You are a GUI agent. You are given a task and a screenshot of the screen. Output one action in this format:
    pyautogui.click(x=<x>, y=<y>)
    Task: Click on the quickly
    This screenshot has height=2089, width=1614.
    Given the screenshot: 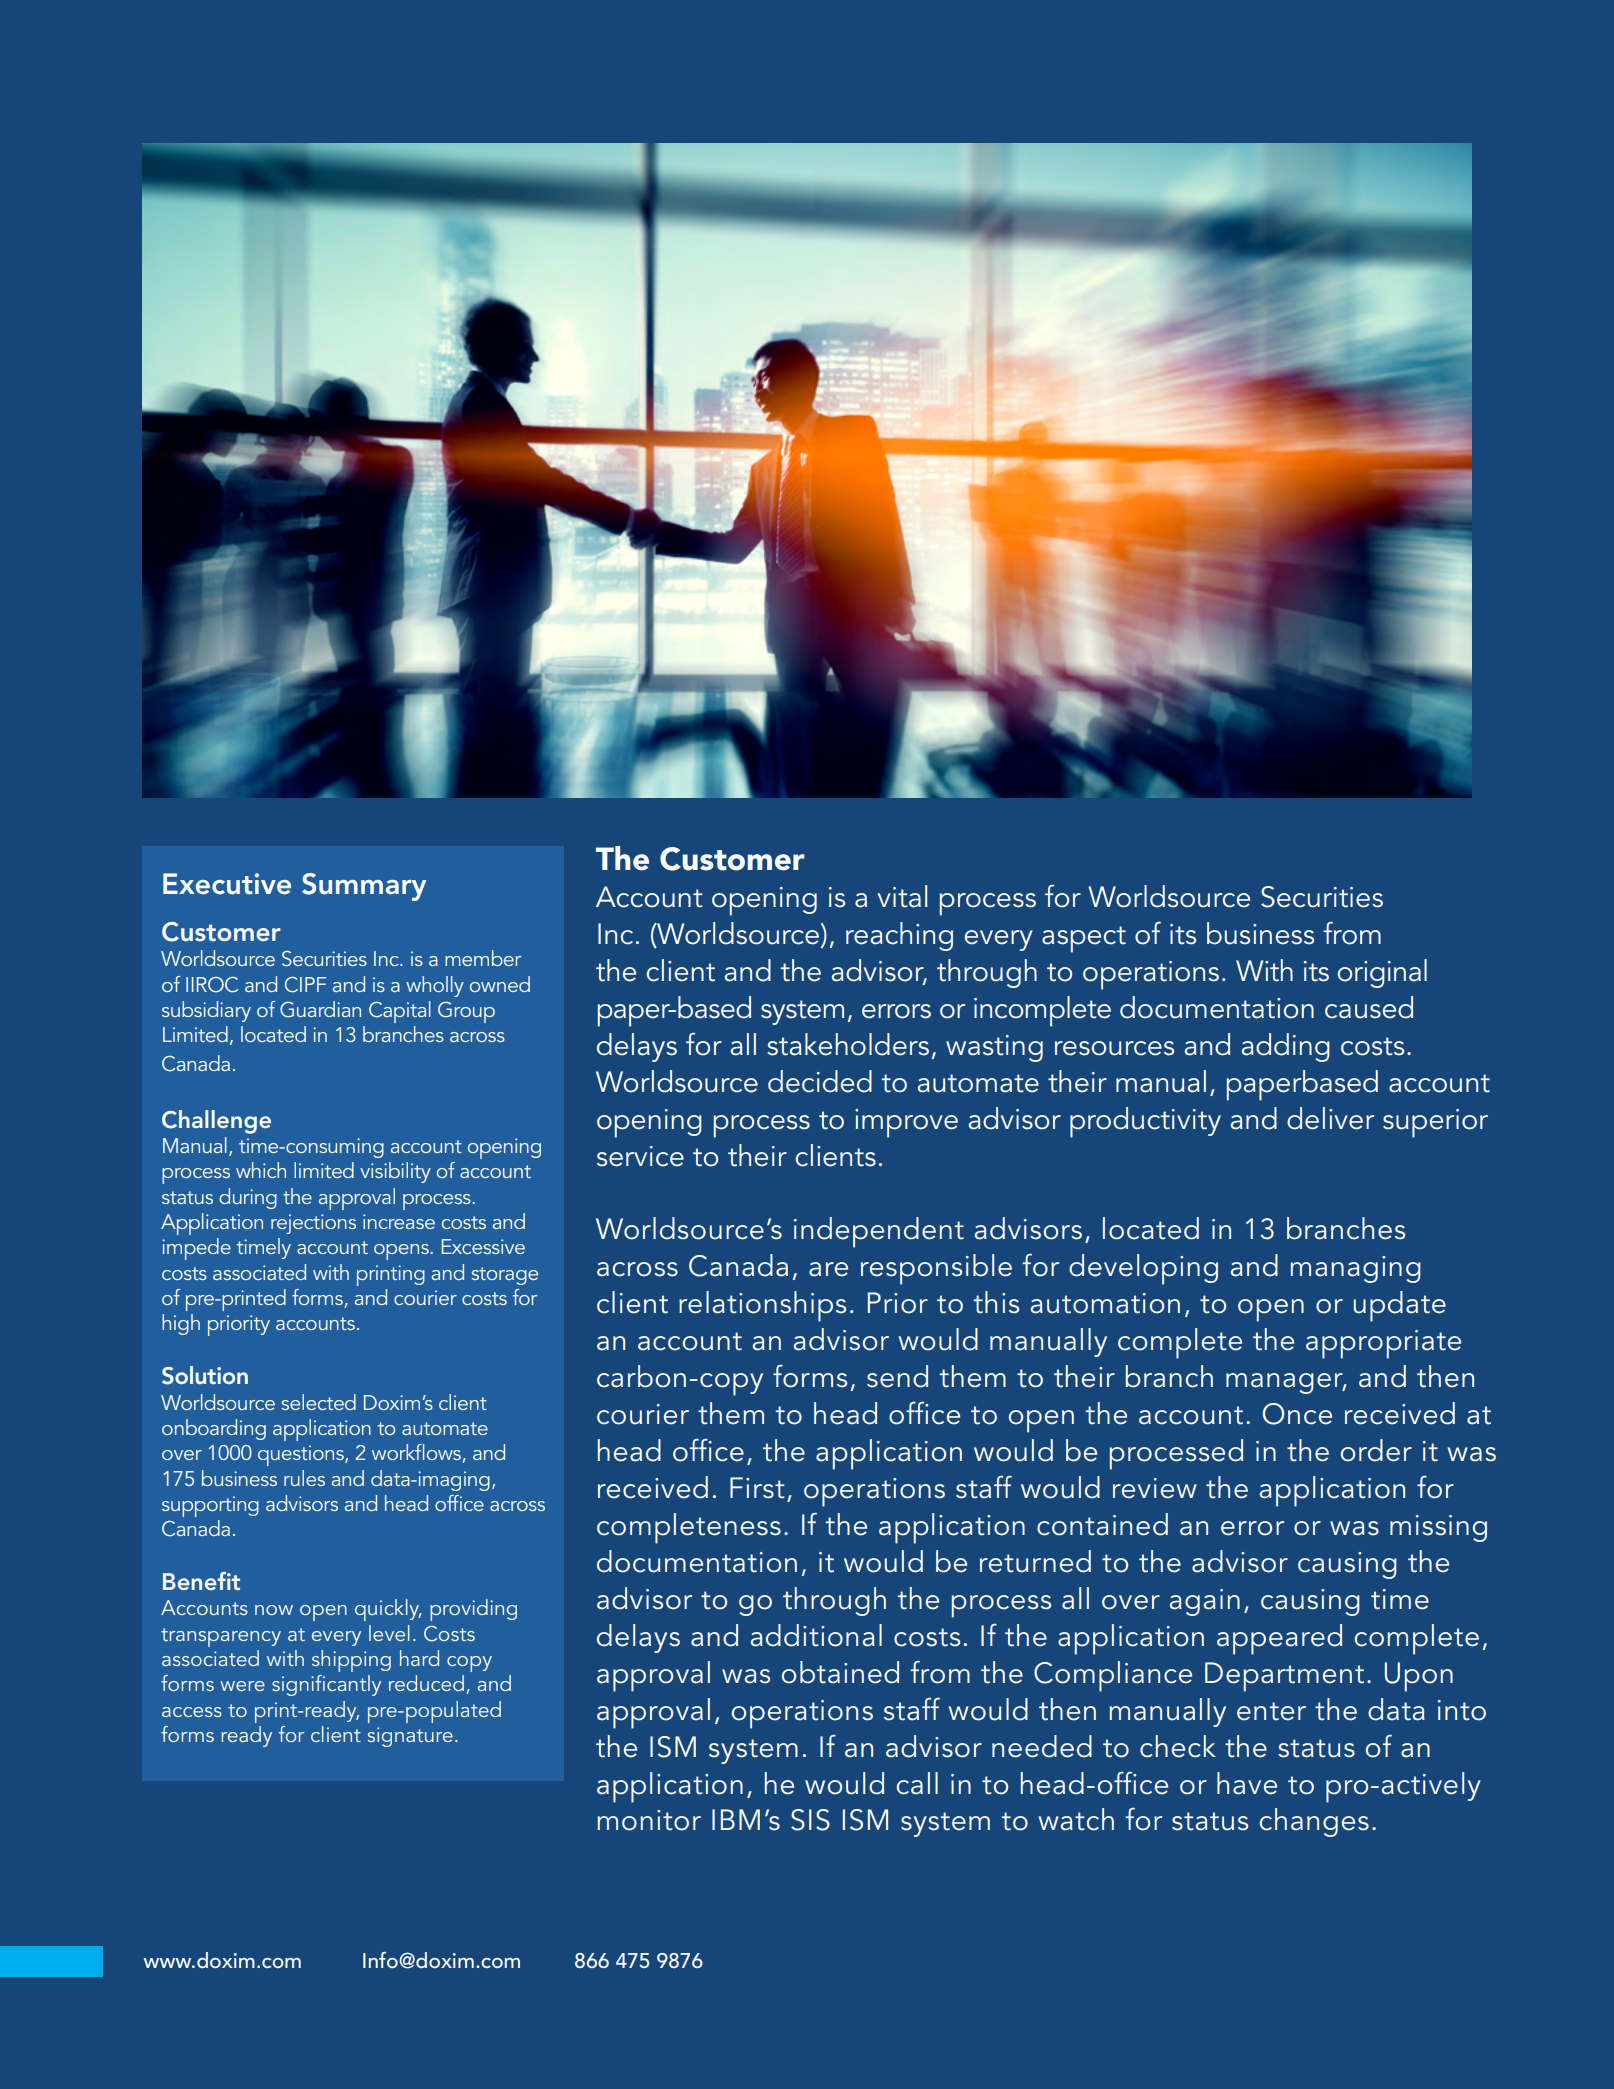 What is the action you would take?
    pyautogui.click(x=388, y=1610)
